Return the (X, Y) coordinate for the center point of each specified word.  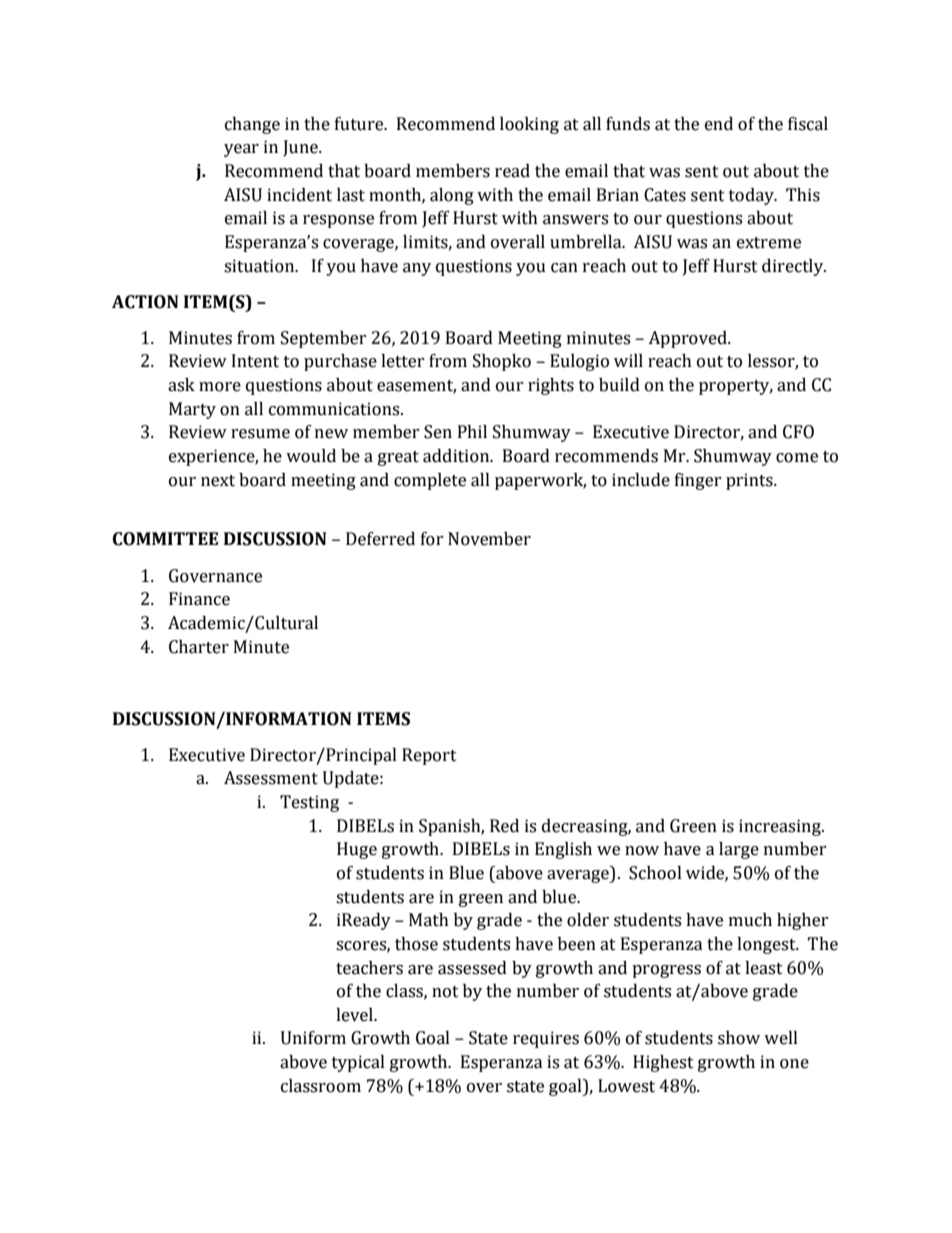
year (241, 150)
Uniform (313, 1038)
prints (750, 481)
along (452, 196)
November (489, 539)
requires (546, 1039)
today (752, 196)
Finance (199, 599)
